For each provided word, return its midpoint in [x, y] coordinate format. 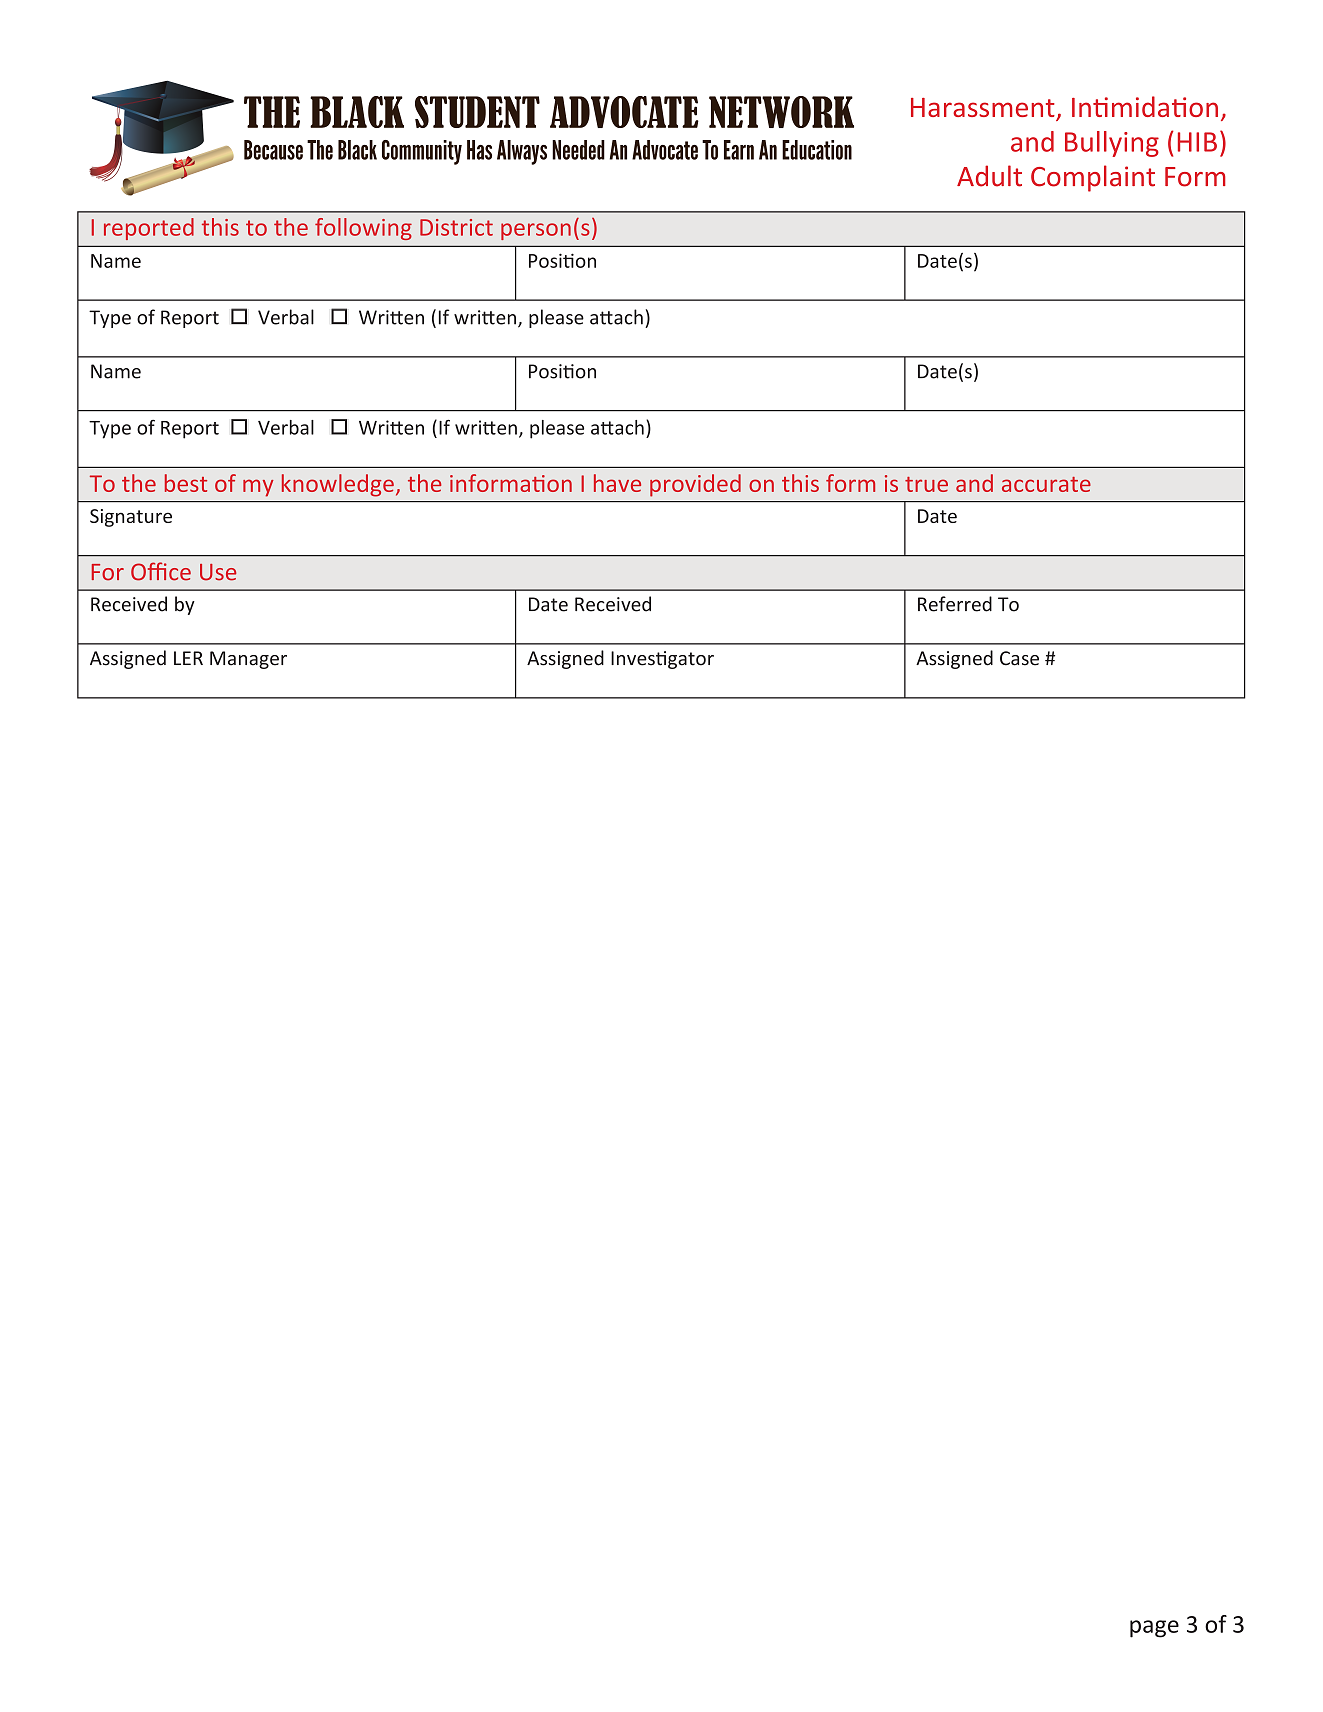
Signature [131, 518]
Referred [955, 604]
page [1154, 1629]
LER [188, 658]
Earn [739, 150]
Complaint [1093, 178]
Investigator [662, 660]
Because [273, 150]
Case [1019, 658]
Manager [248, 660]
